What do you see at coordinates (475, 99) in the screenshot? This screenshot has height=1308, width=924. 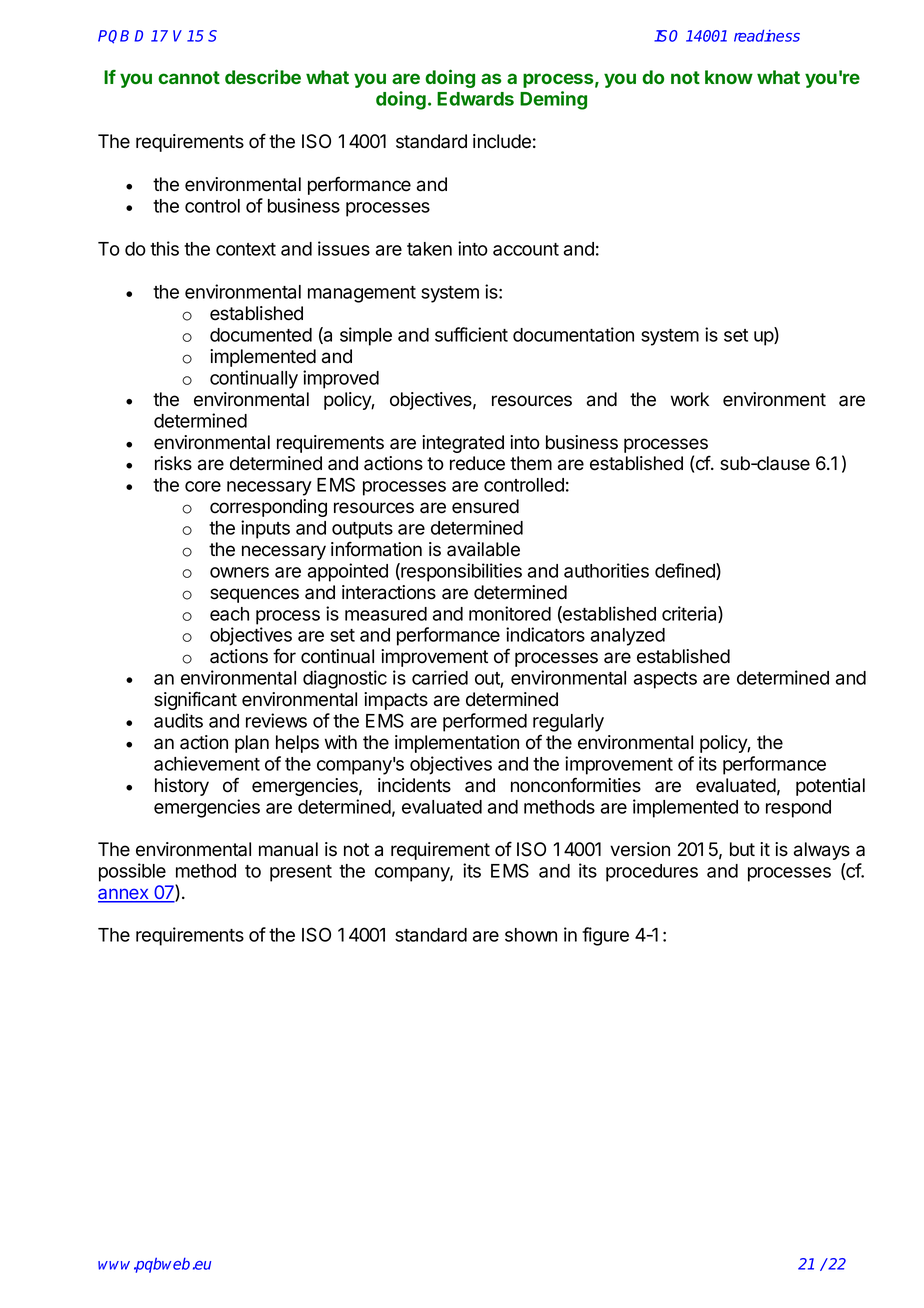 I see `Edwards` at bounding box center [475, 99].
